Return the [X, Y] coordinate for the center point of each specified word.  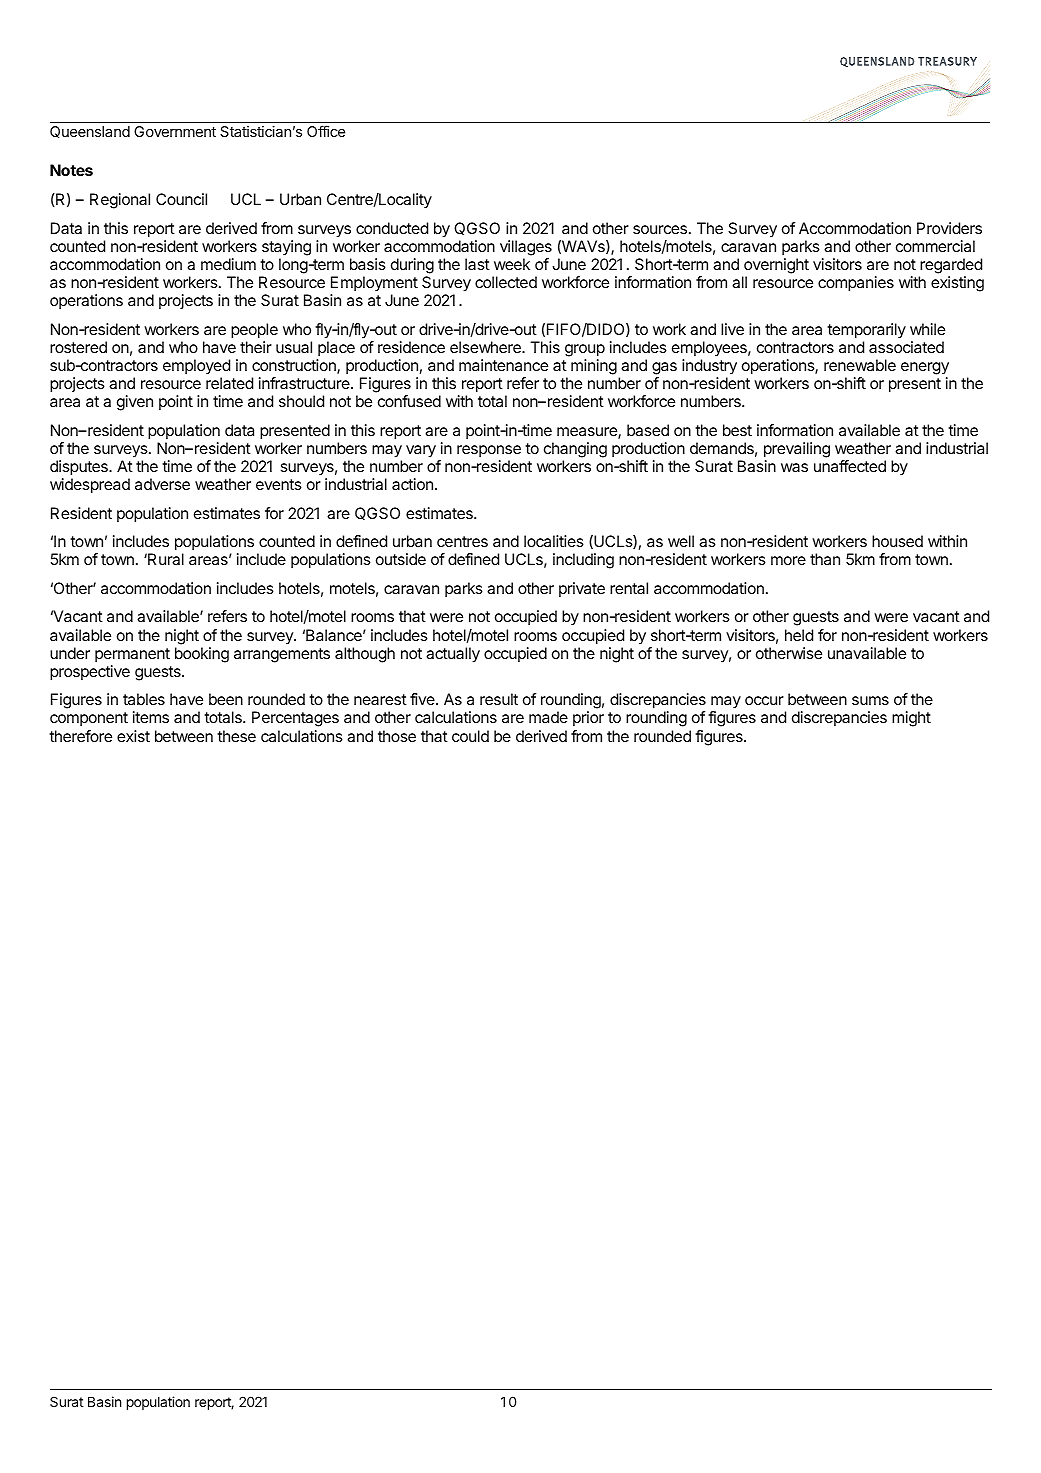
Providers [949, 228]
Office [326, 131]
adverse [162, 484]
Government [175, 131]
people [254, 331]
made [548, 717]
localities [554, 541]
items [151, 717]
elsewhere [486, 347]
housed [897, 541]
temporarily [866, 331]
